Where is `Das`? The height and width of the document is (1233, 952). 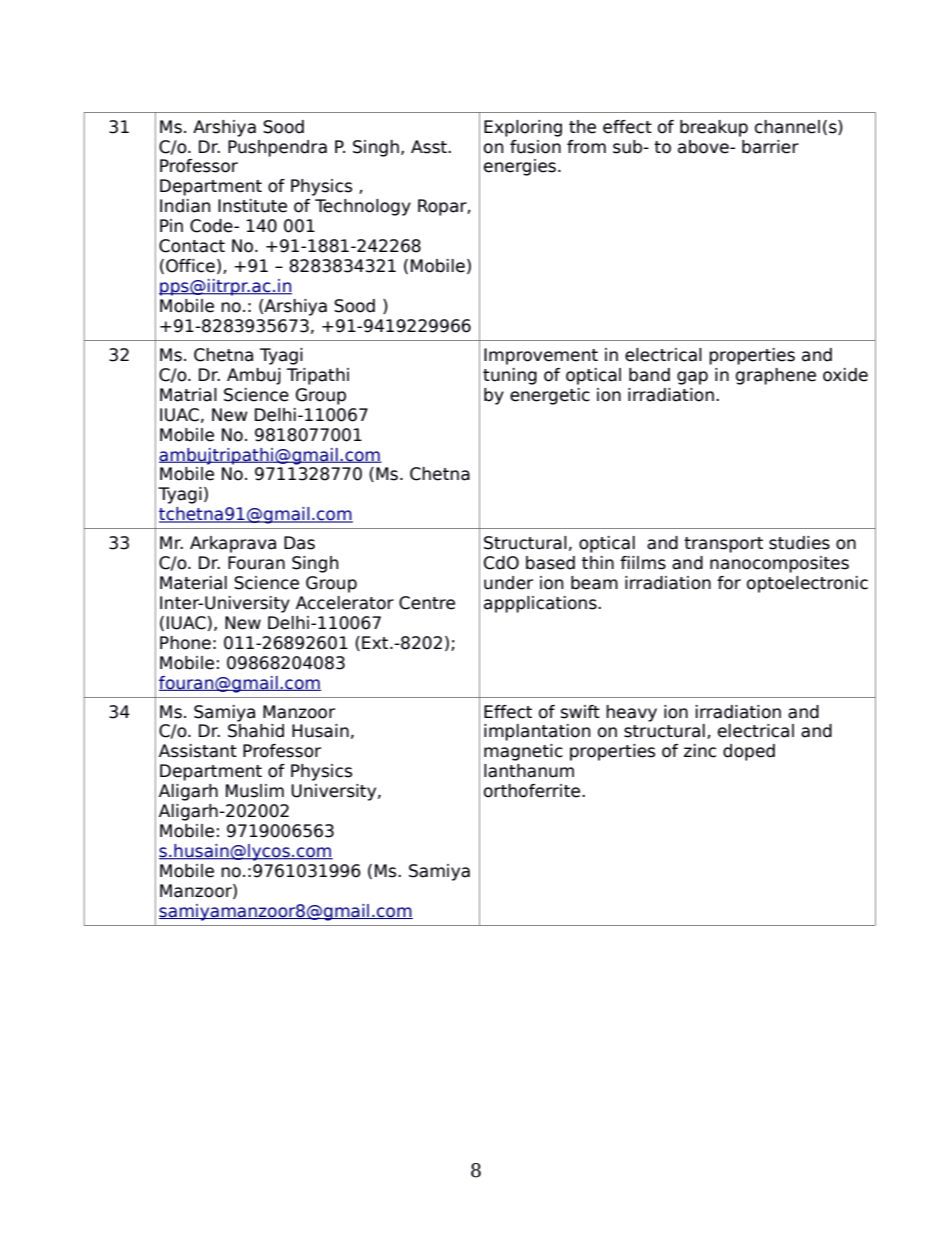
Das is located at coordinates (299, 543).
